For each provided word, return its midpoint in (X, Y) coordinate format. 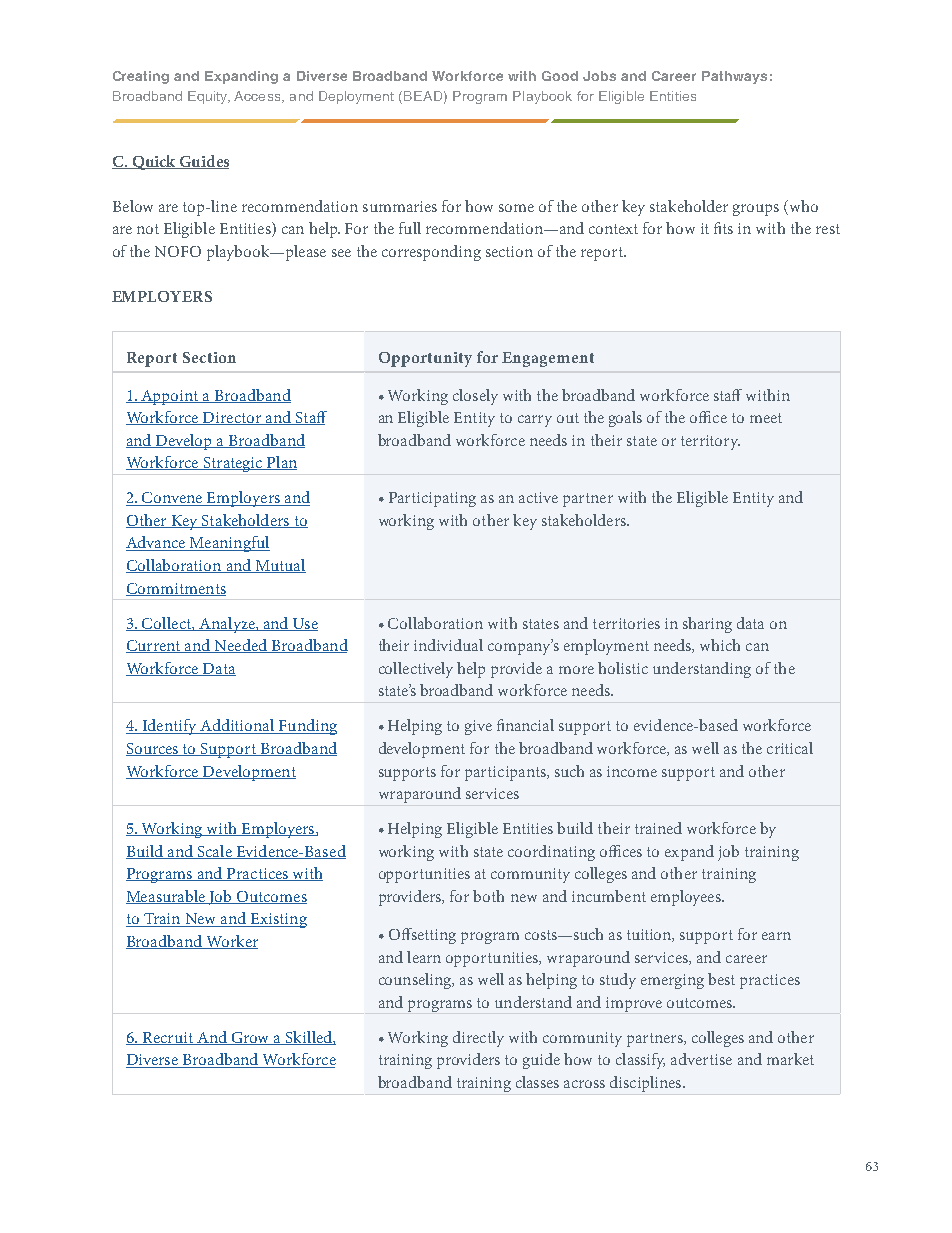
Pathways (734, 77)
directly (478, 1039)
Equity (209, 97)
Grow (251, 1038)
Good (560, 76)
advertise (701, 1059)
